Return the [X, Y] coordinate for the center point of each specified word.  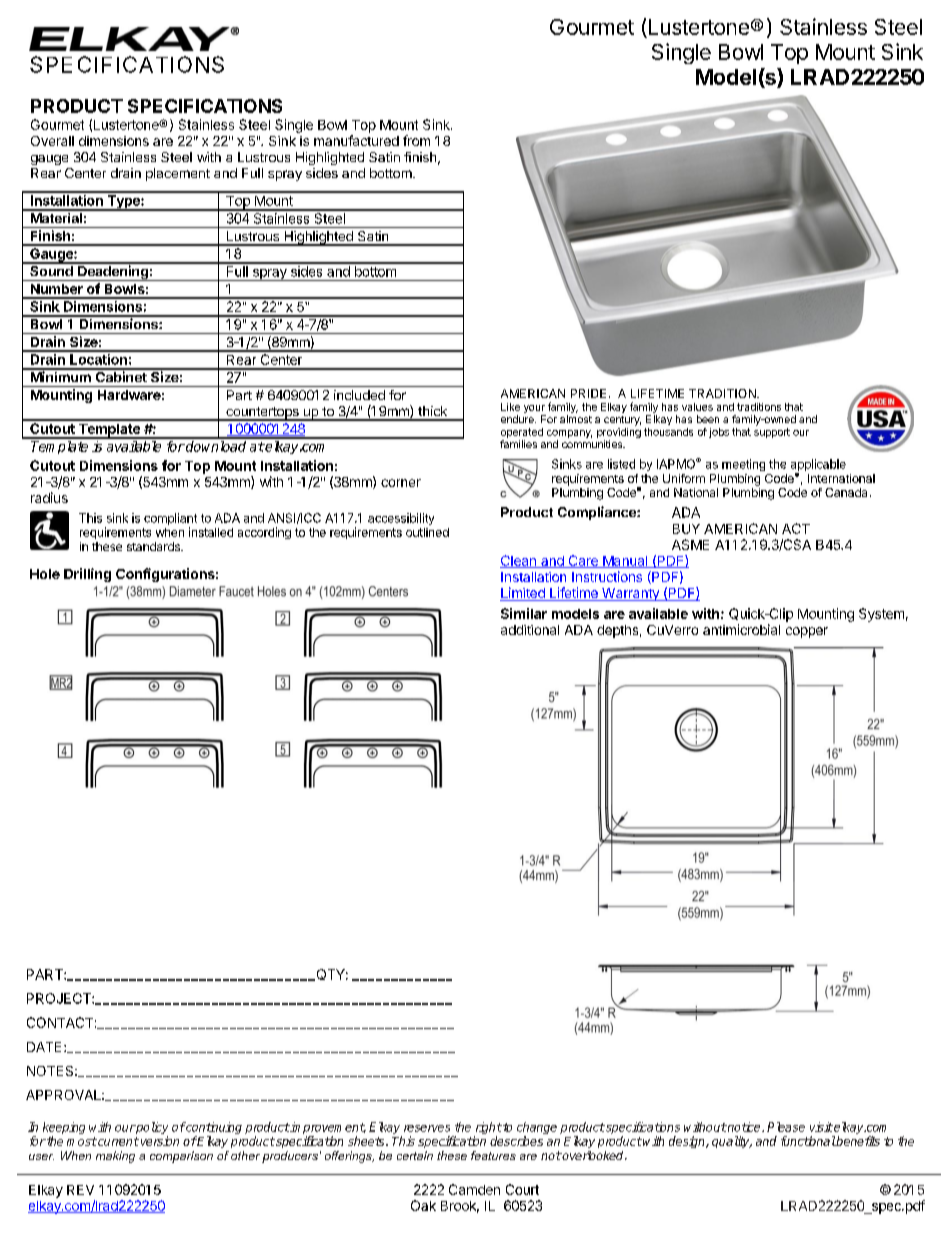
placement [178, 174]
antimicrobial [741, 629]
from [416, 140]
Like [510, 407]
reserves [427, 1128]
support [772, 433]
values [697, 407]
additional [530, 630]
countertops [262, 414]
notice [744, 1127]
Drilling [87, 575]
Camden [474, 1189]
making [115, 1157]
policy [151, 1129]
